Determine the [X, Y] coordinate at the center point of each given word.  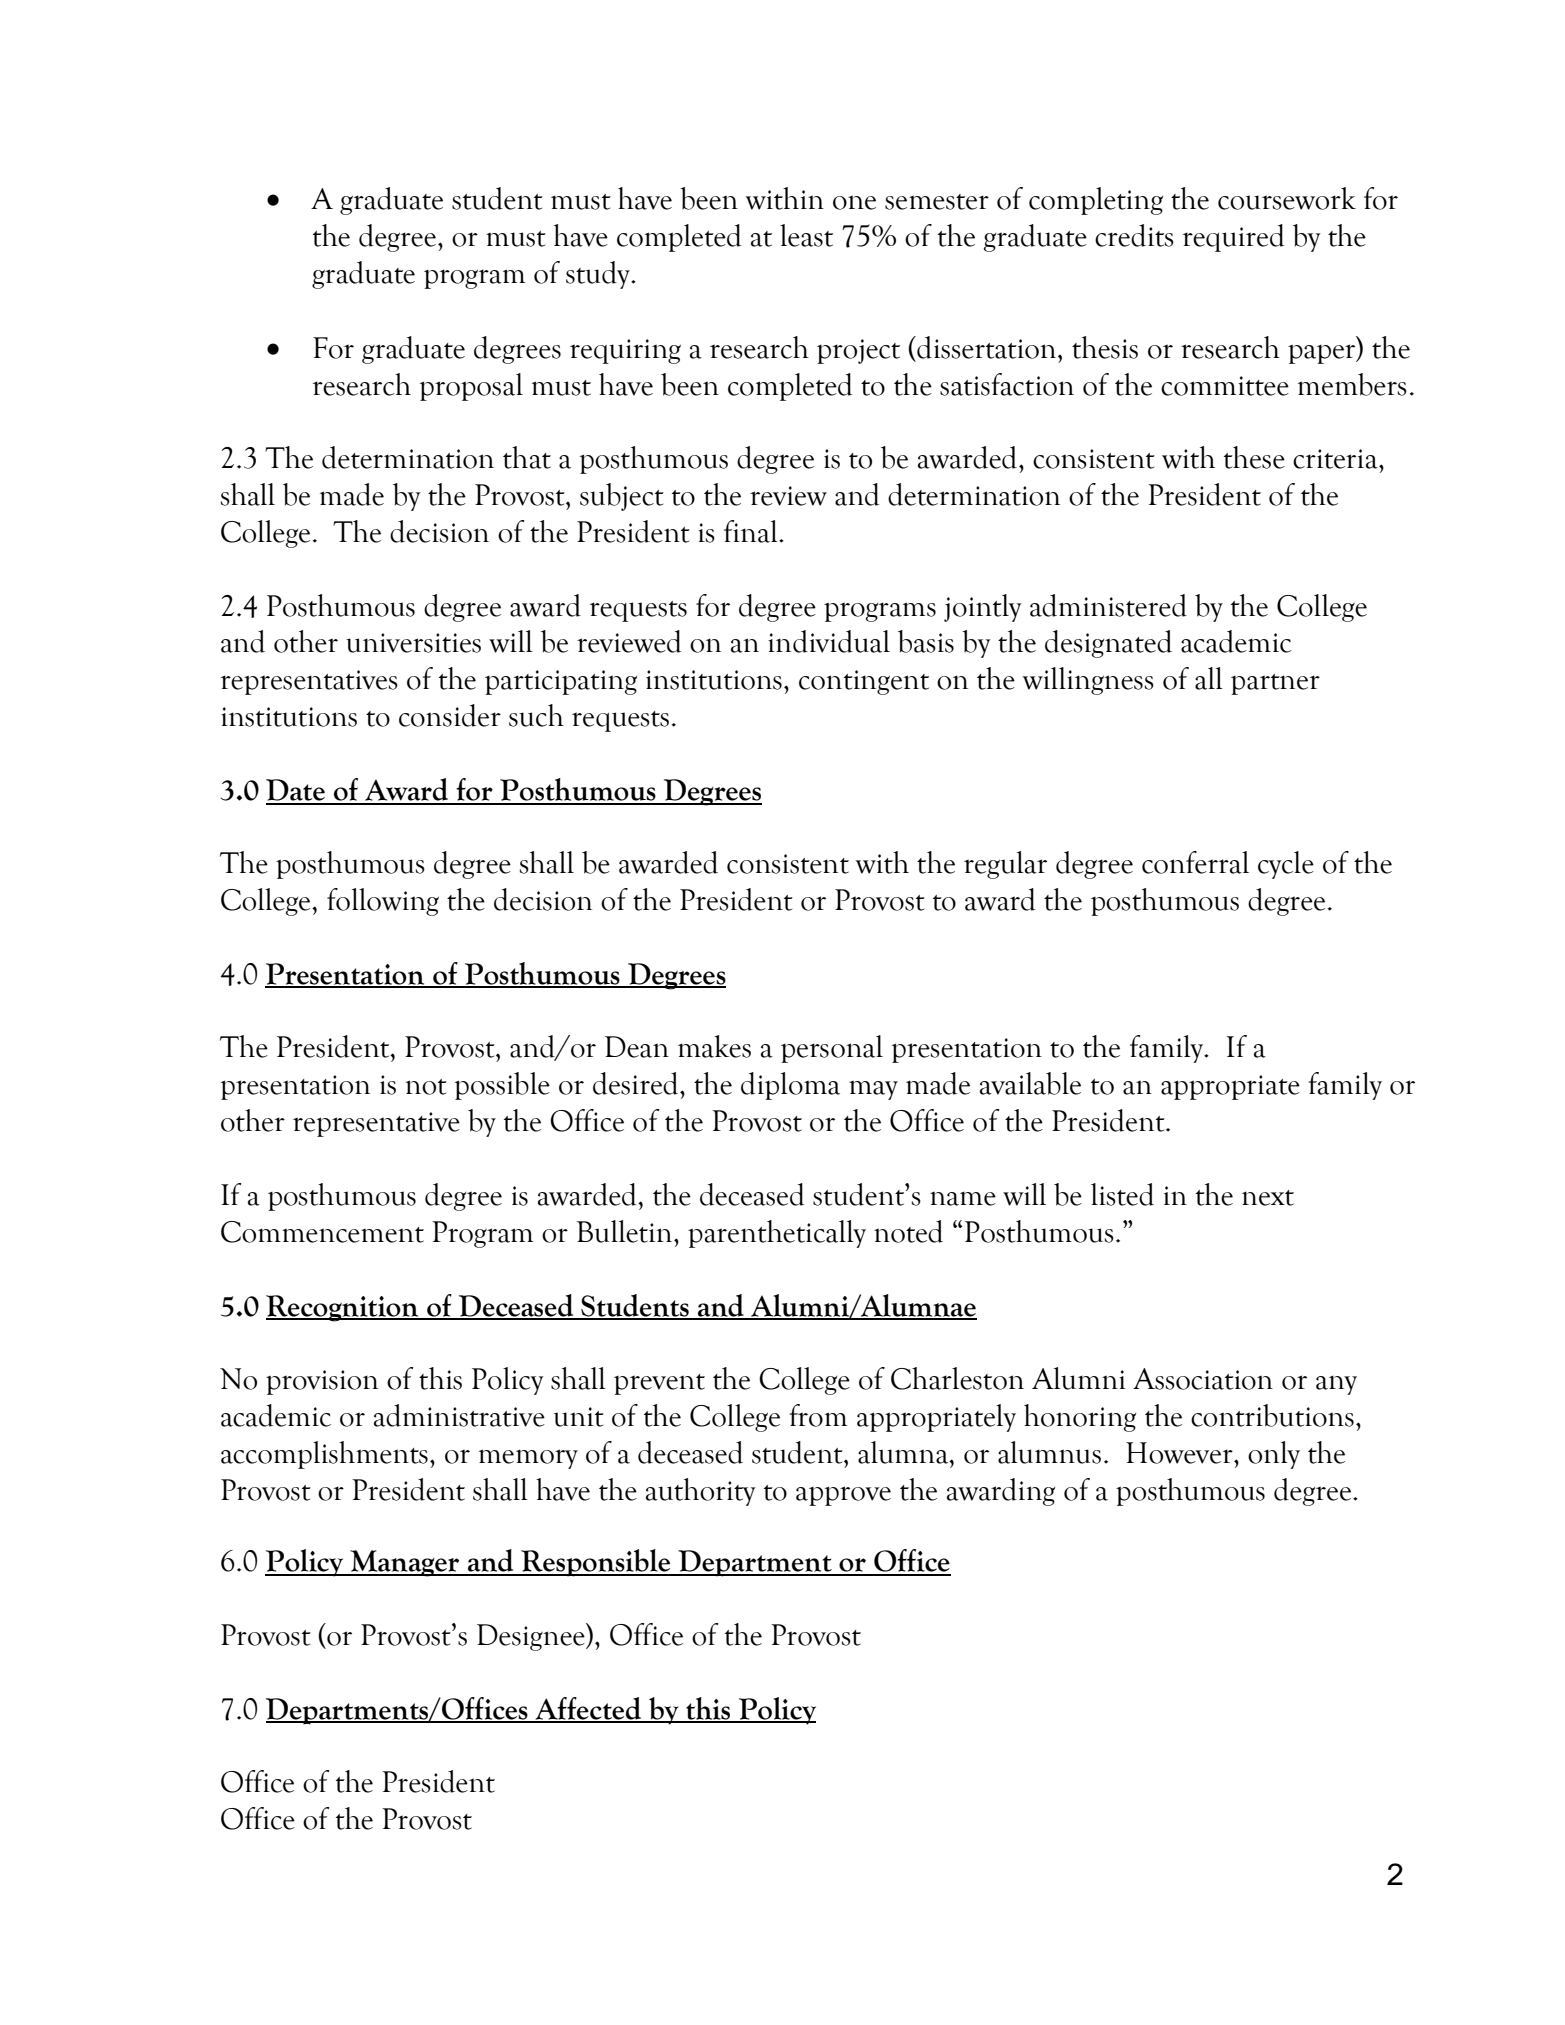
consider [450, 715]
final [752, 531]
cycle [1286, 865]
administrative [459, 1415]
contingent [864, 682]
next [1268, 1198]
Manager [405, 1563]
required [1233, 238]
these [1254, 457]
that [527, 457]
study [599, 275]
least [806, 235]
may [873, 1090]
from [818, 1415]
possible [502, 1086]
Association [1203, 1379]
